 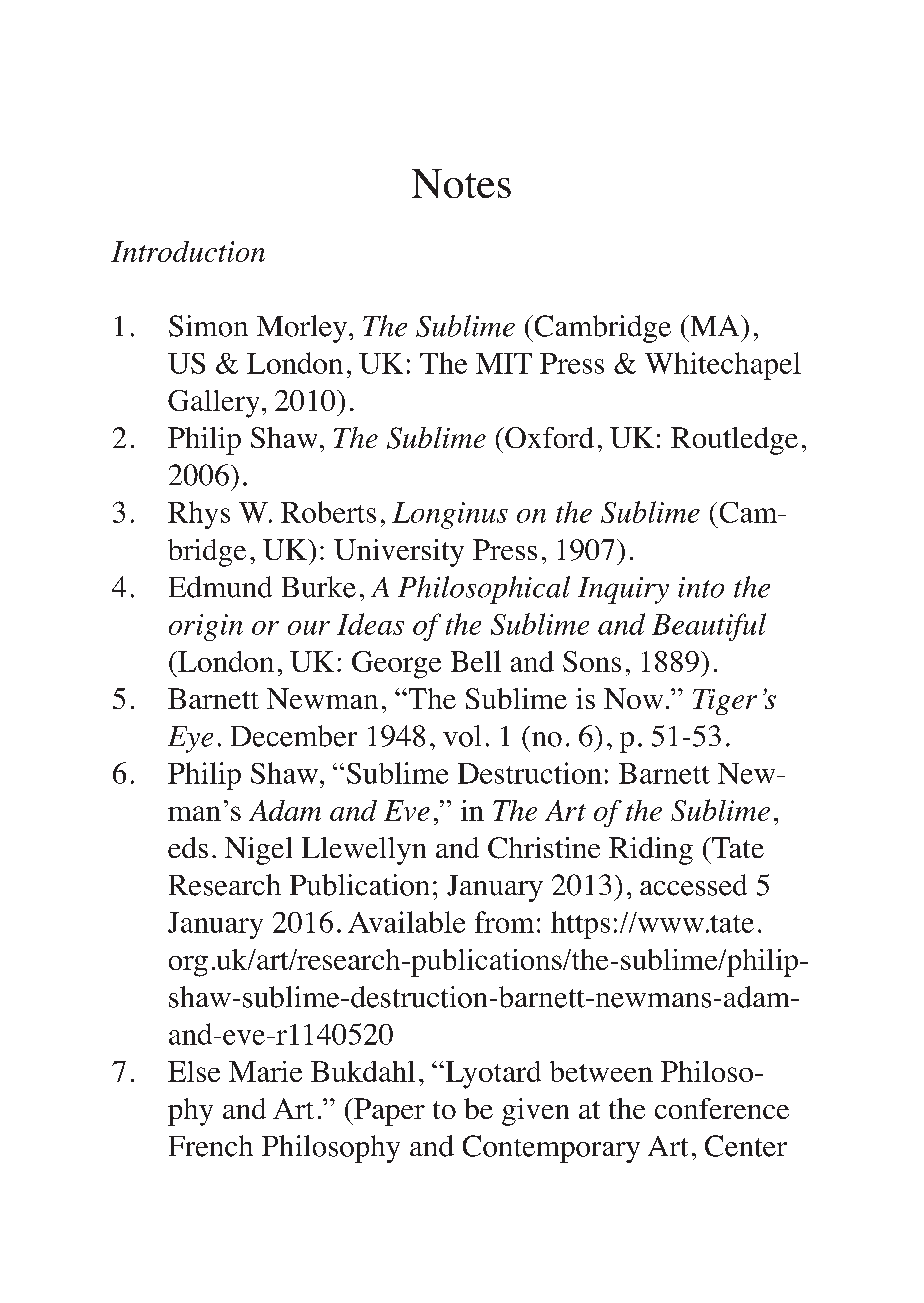 I want to click on Bell, so click(x=476, y=661).
